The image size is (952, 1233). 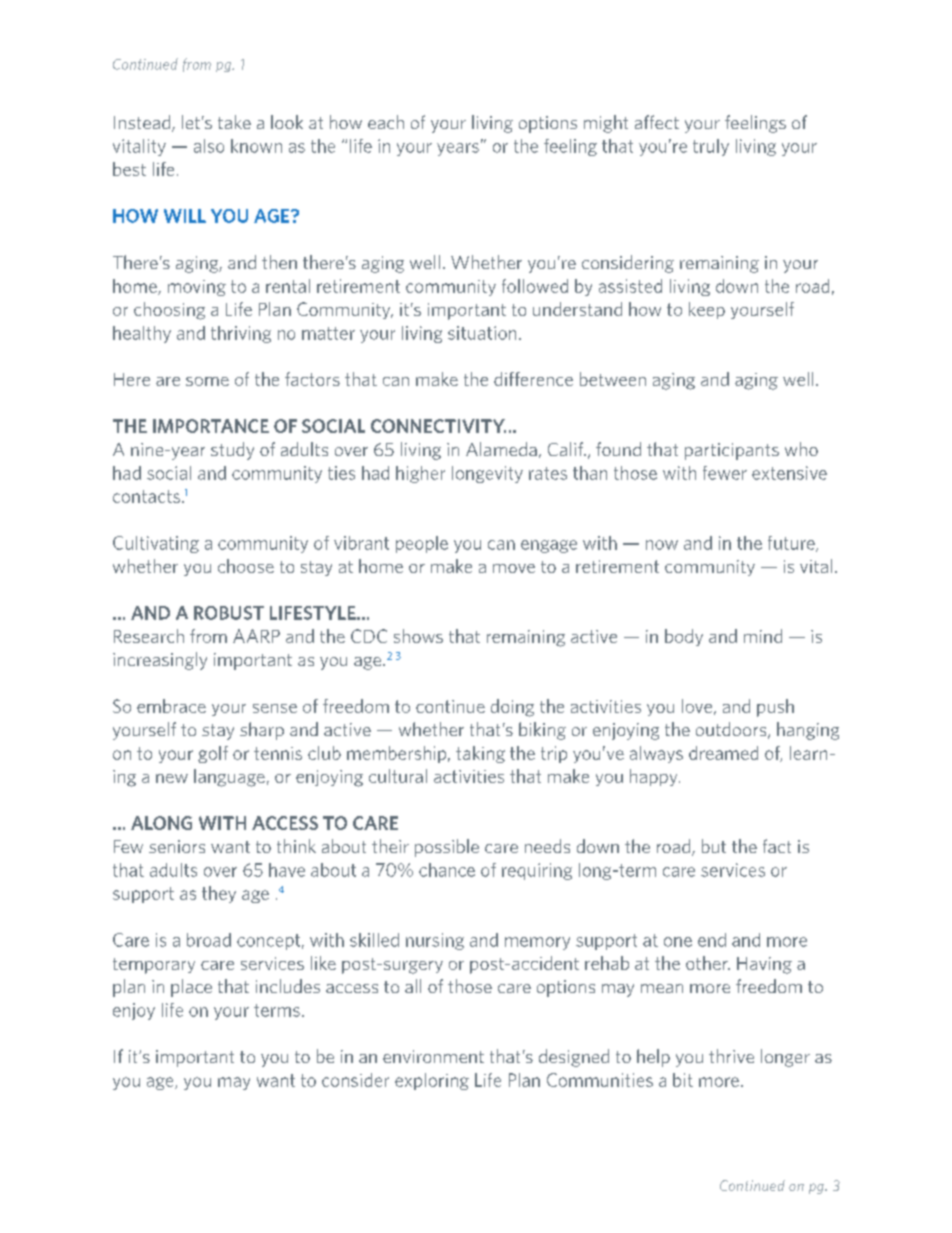 I want to click on fewer, so click(x=725, y=473).
